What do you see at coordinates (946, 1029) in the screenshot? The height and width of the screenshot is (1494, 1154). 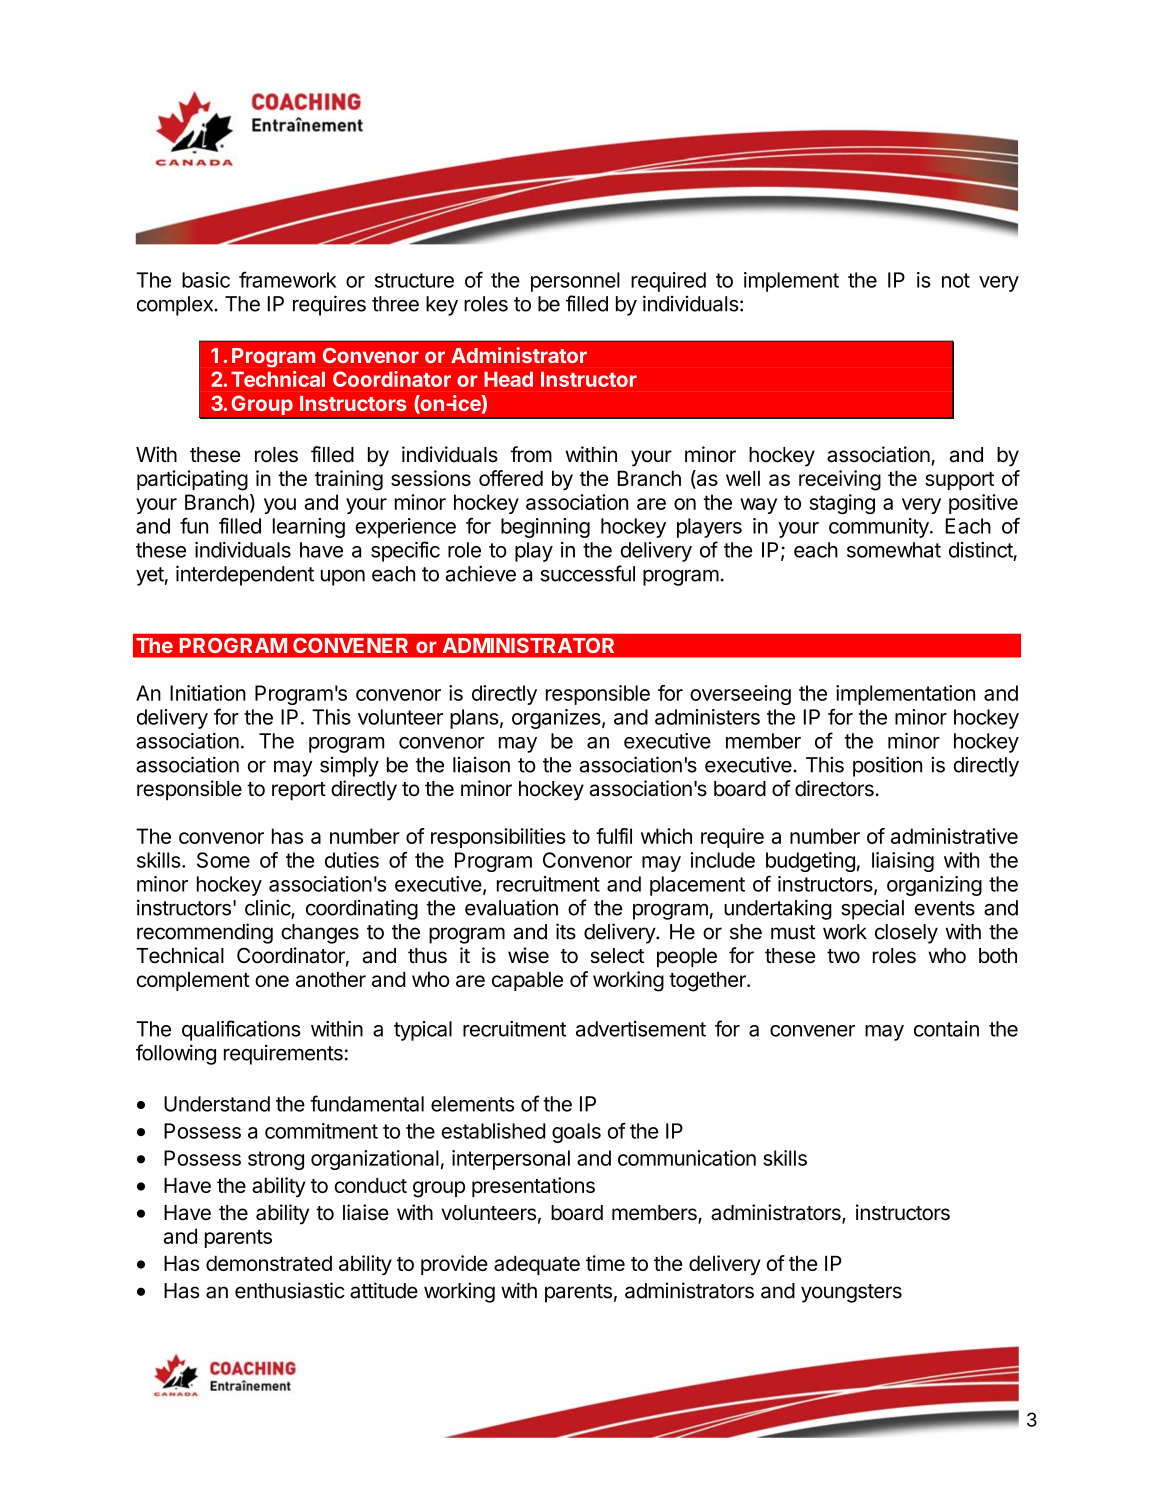 I see `contain` at bounding box center [946, 1029].
